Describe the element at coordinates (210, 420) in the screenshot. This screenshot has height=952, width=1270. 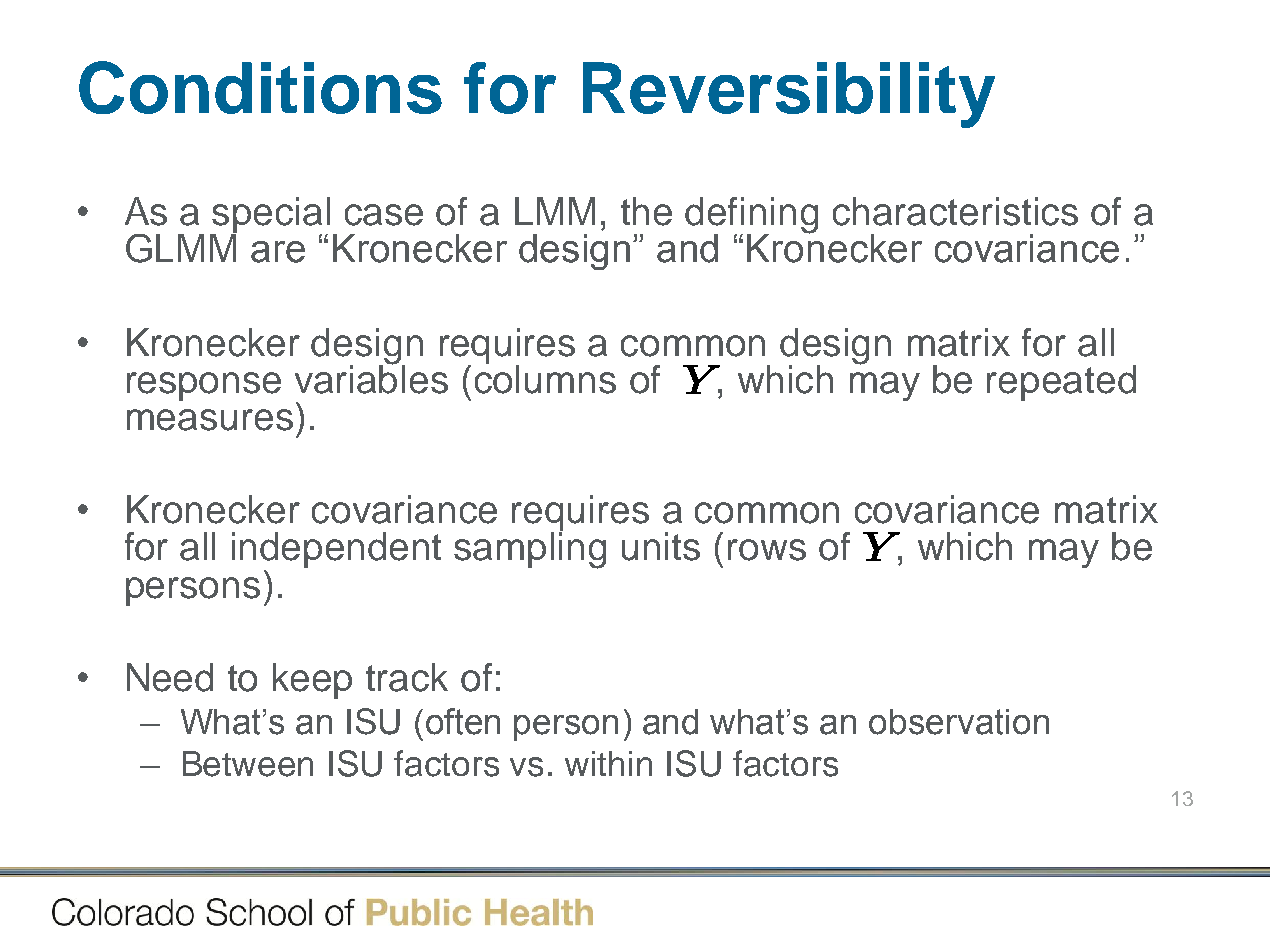
I see `measures` at that location.
